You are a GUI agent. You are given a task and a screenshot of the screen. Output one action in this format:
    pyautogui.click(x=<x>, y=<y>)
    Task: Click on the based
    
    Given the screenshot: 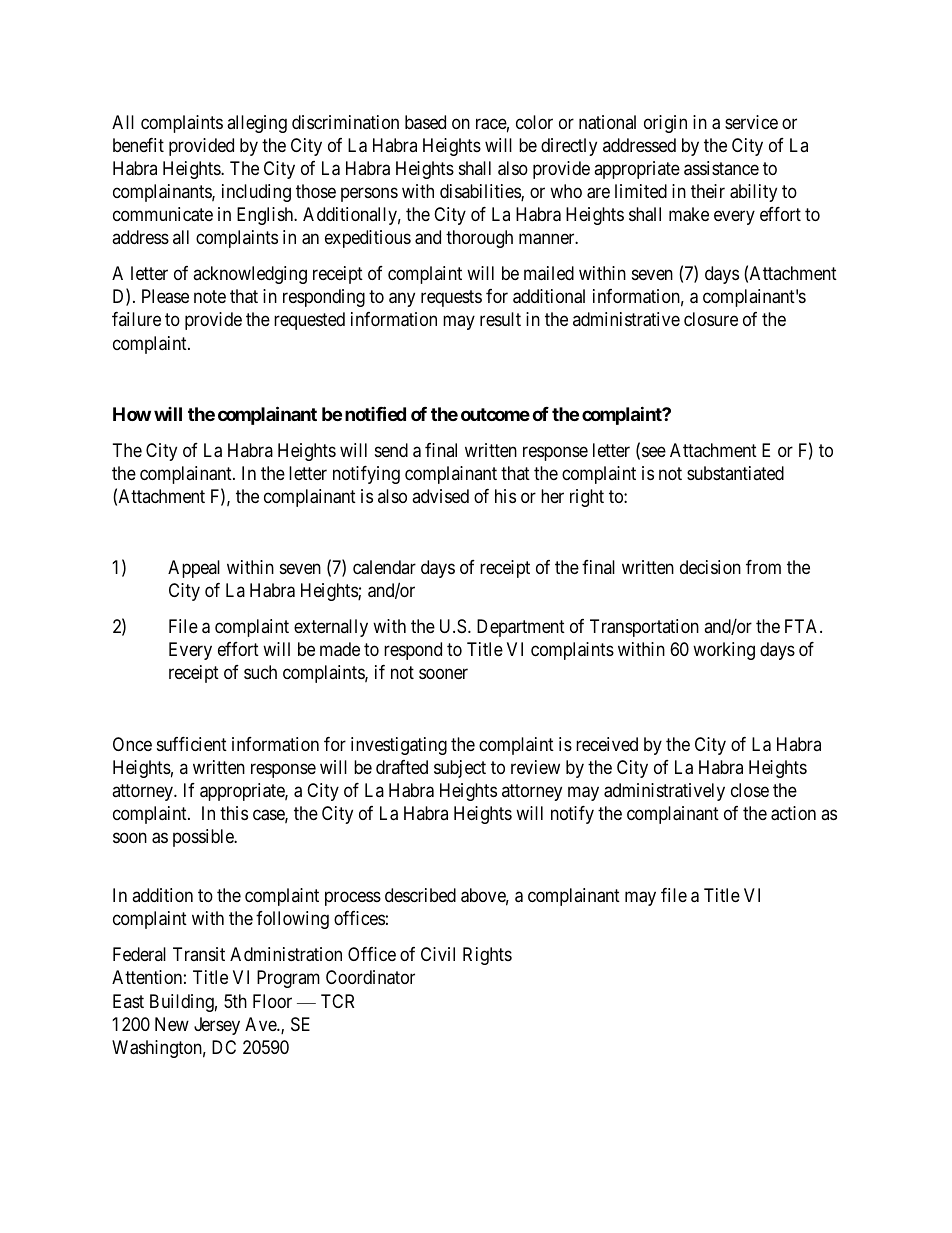 What is the action you would take?
    pyautogui.click(x=425, y=122)
